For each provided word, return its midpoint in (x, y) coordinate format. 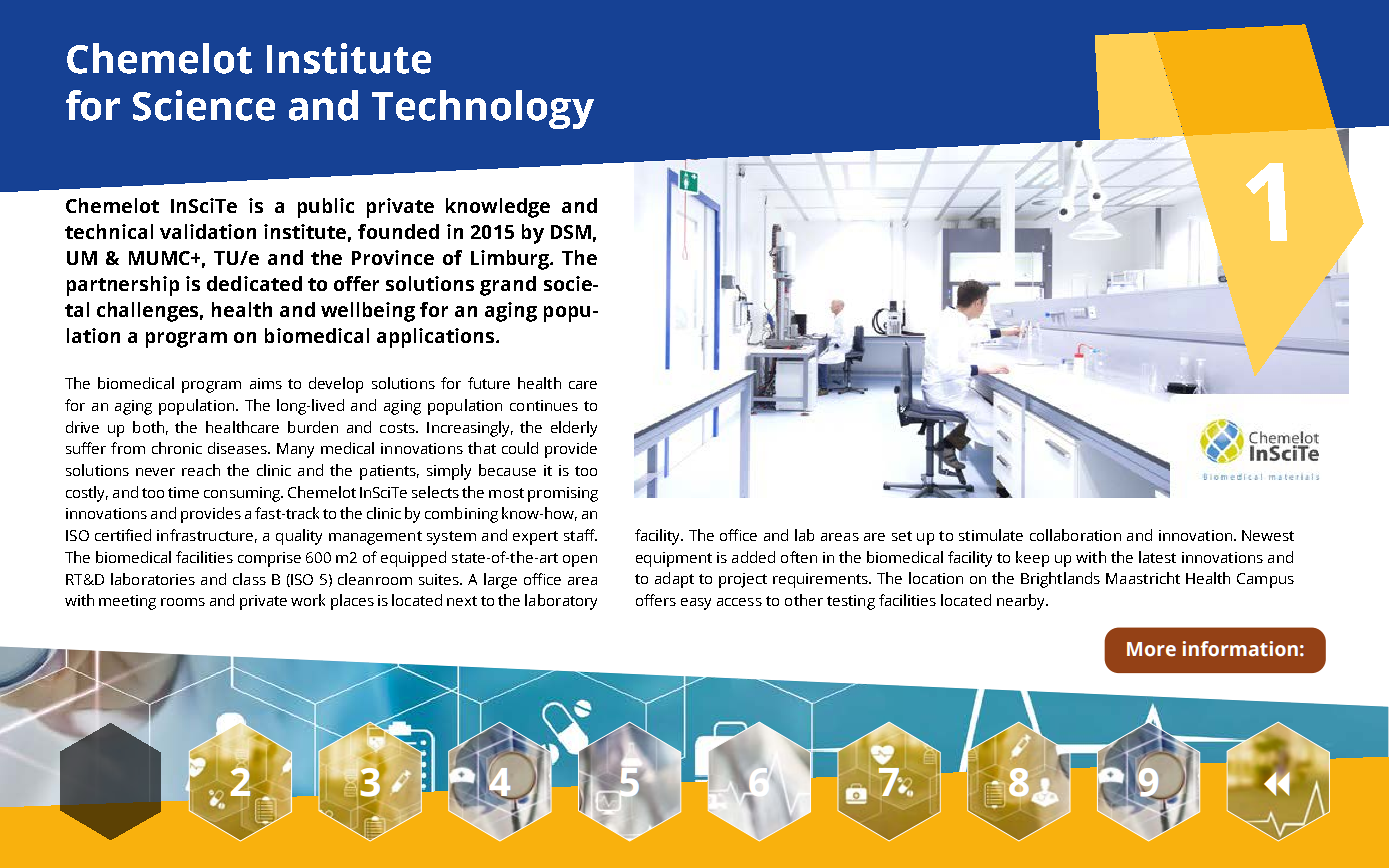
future (489, 383)
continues (544, 405)
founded (398, 231)
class (249, 579)
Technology (483, 109)
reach (201, 470)
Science (204, 105)
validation (208, 231)
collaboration (1075, 535)
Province (393, 257)
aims (266, 383)
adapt (674, 580)
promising (563, 494)
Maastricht (1143, 578)
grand (508, 286)
